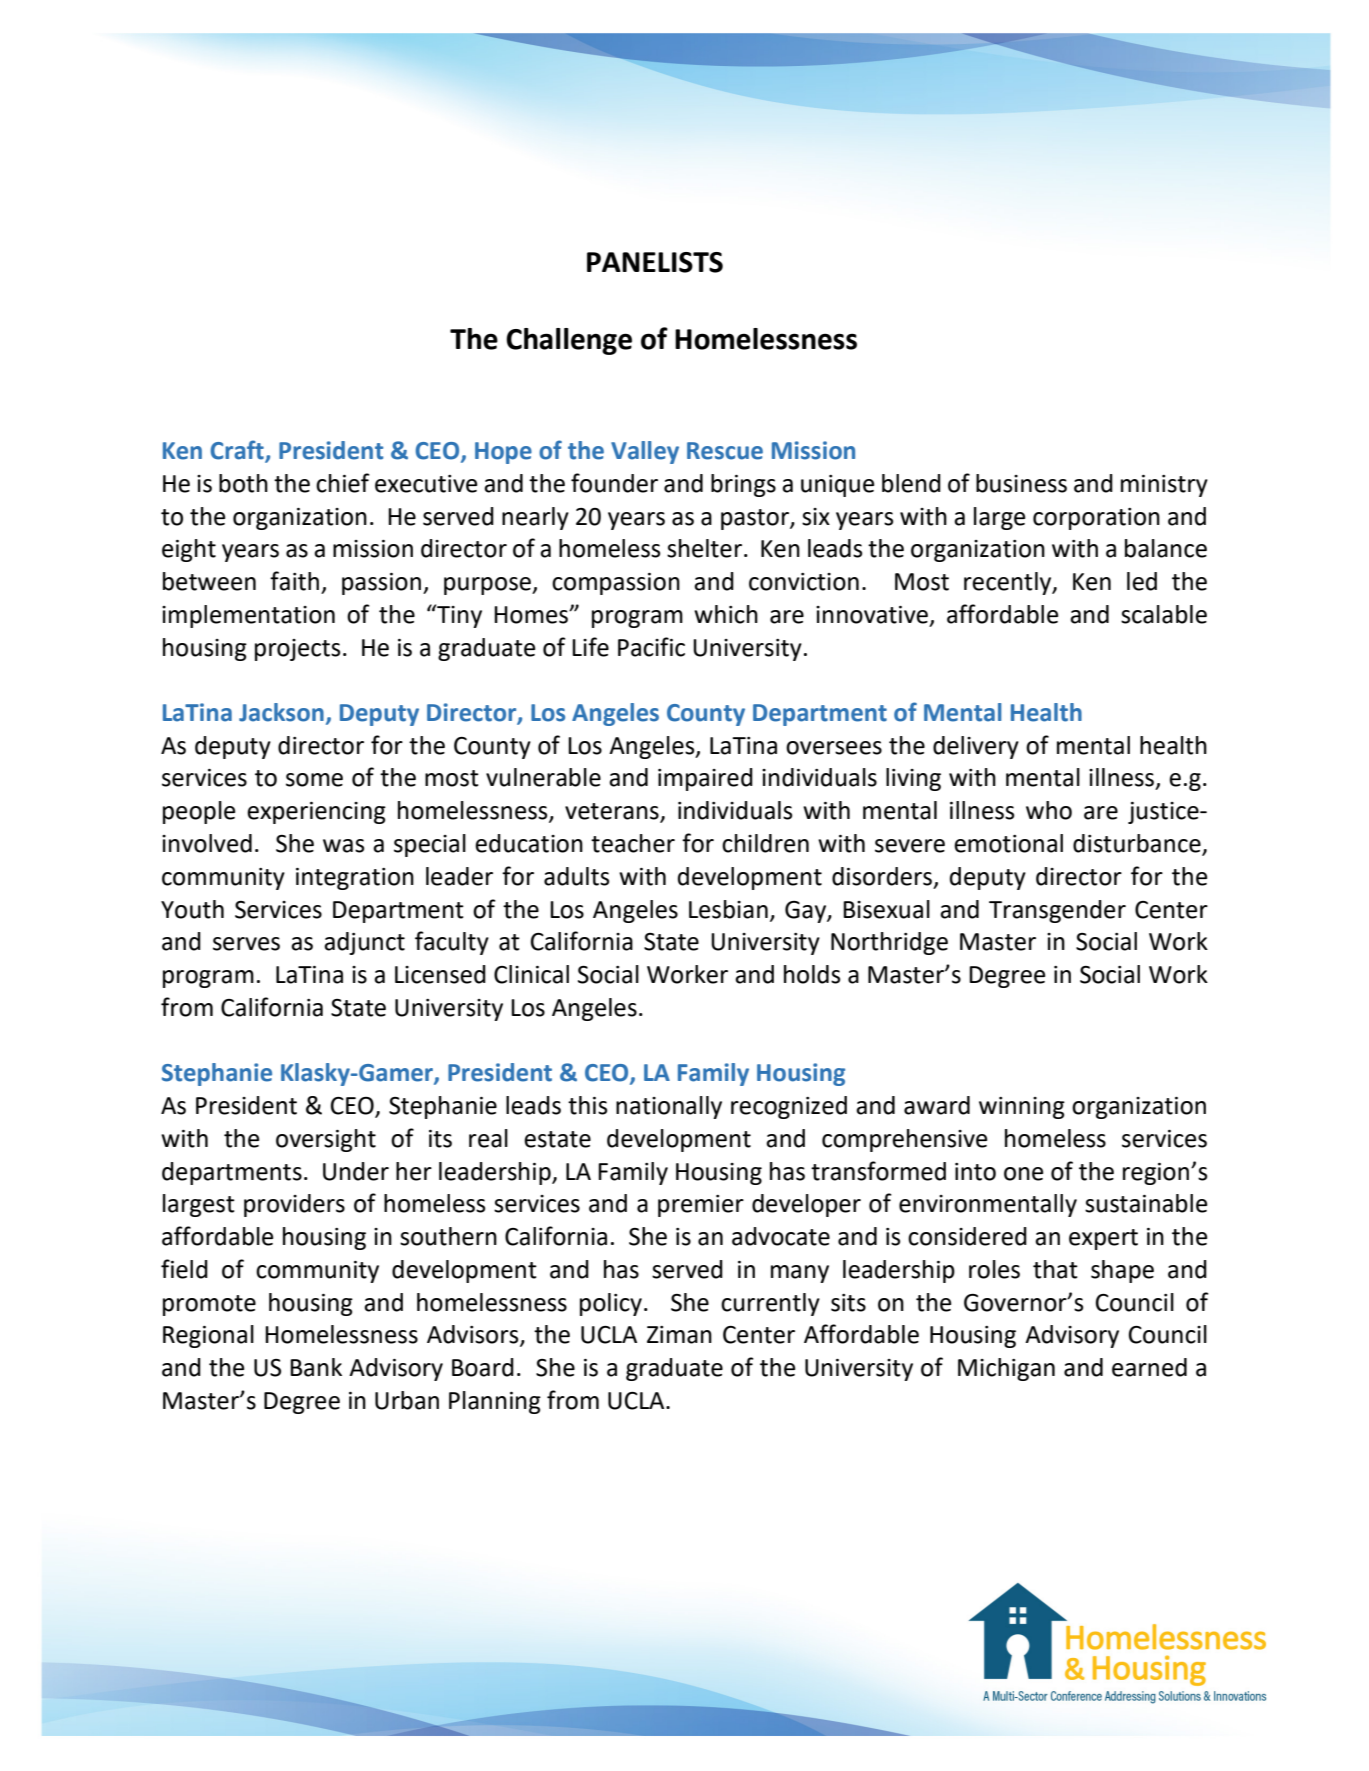 The width and height of the image is (1369, 1771). I want to click on corporation, so click(1096, 519).
